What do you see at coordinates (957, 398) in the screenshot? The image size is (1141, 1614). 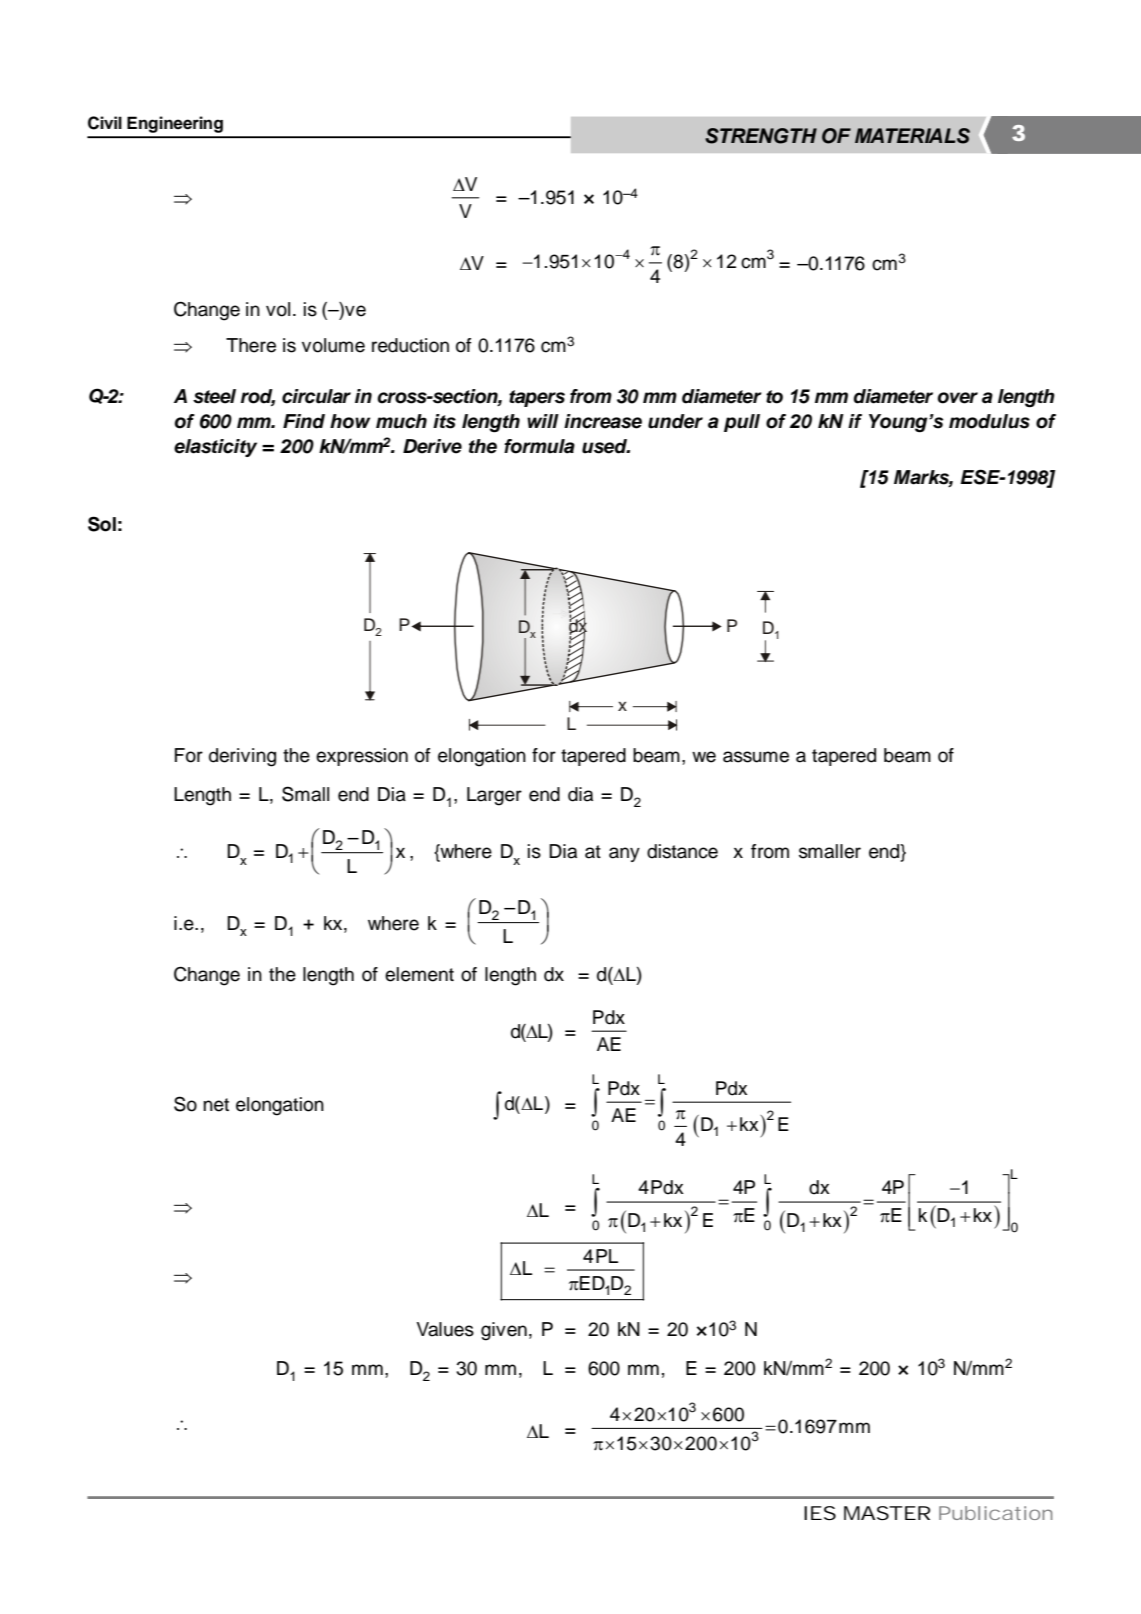 I see `over` at bounding box center [957, 398].
